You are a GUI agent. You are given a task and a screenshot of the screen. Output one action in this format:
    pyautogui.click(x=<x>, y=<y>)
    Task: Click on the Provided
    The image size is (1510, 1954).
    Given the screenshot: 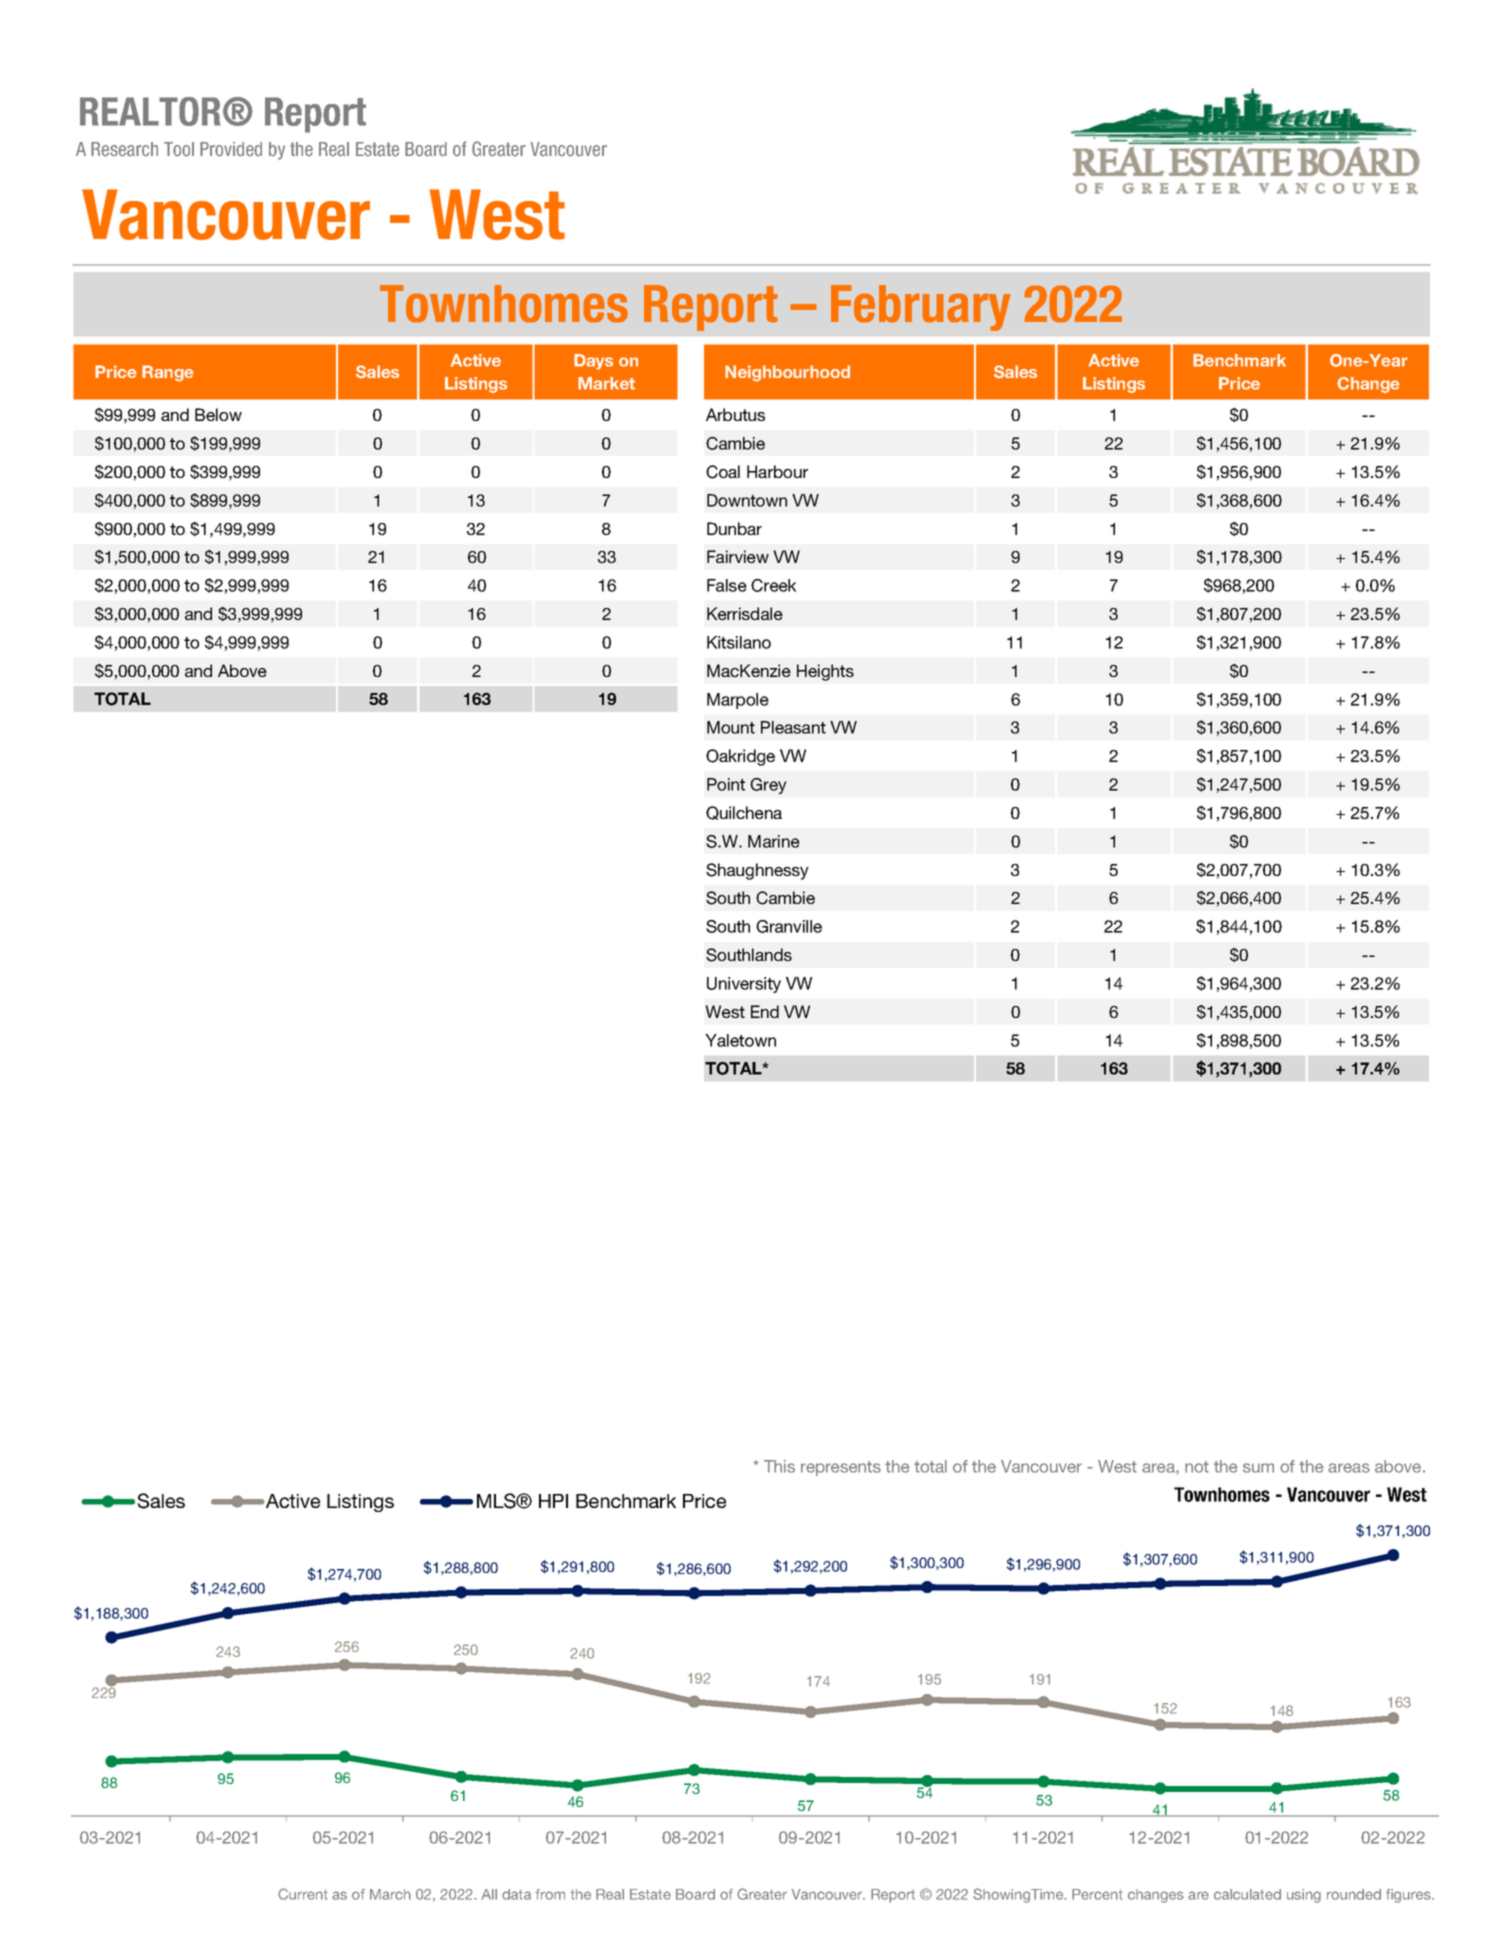 What is the action you would take?
    pyautogui.click(x=231, y=149)
